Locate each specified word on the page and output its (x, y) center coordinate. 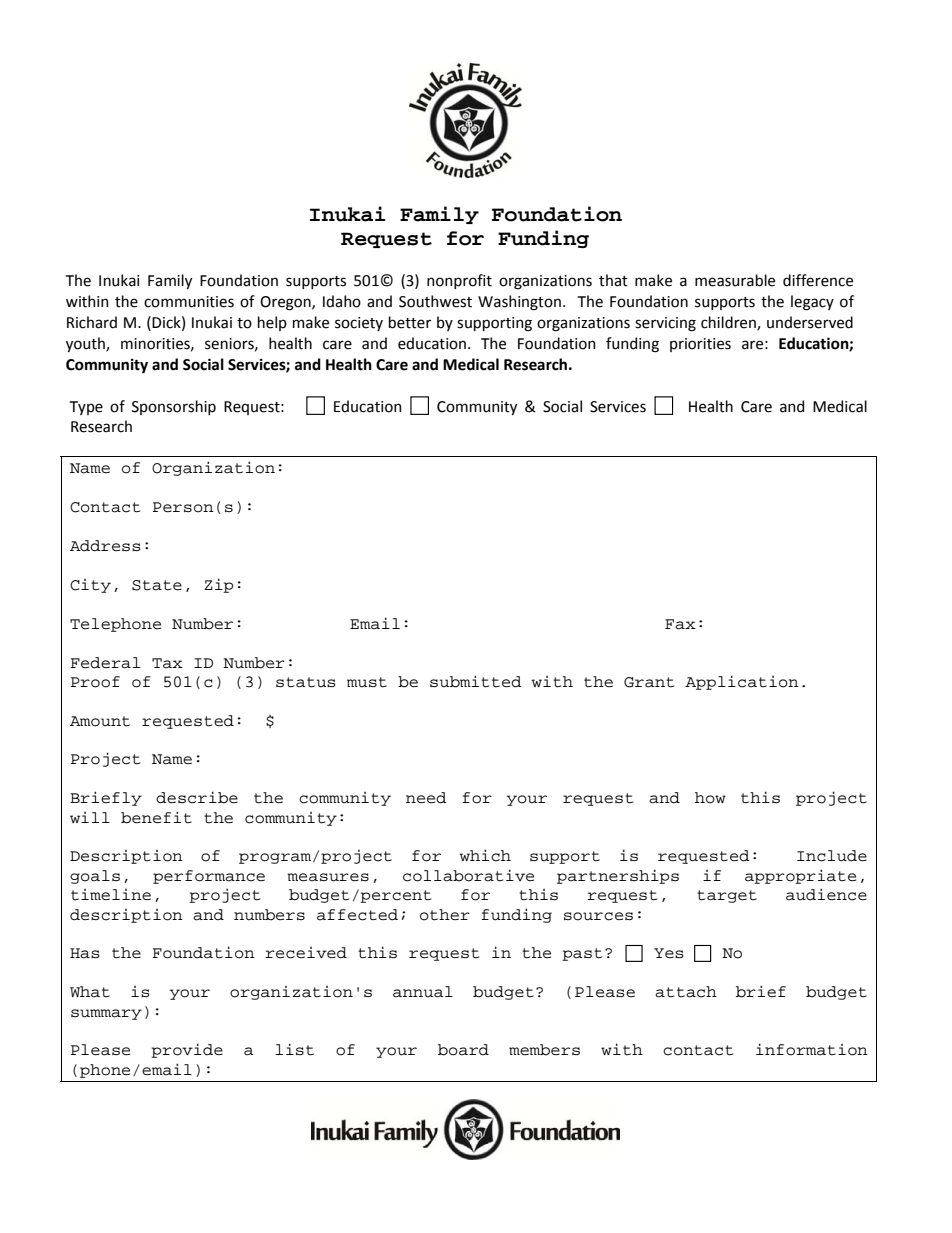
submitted (476, 681)
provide (187, 1050)
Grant (649, 682)
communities (189, 302)
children (729, 323)
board (463, 1050)
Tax (167, 663)
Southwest (435, 301)
